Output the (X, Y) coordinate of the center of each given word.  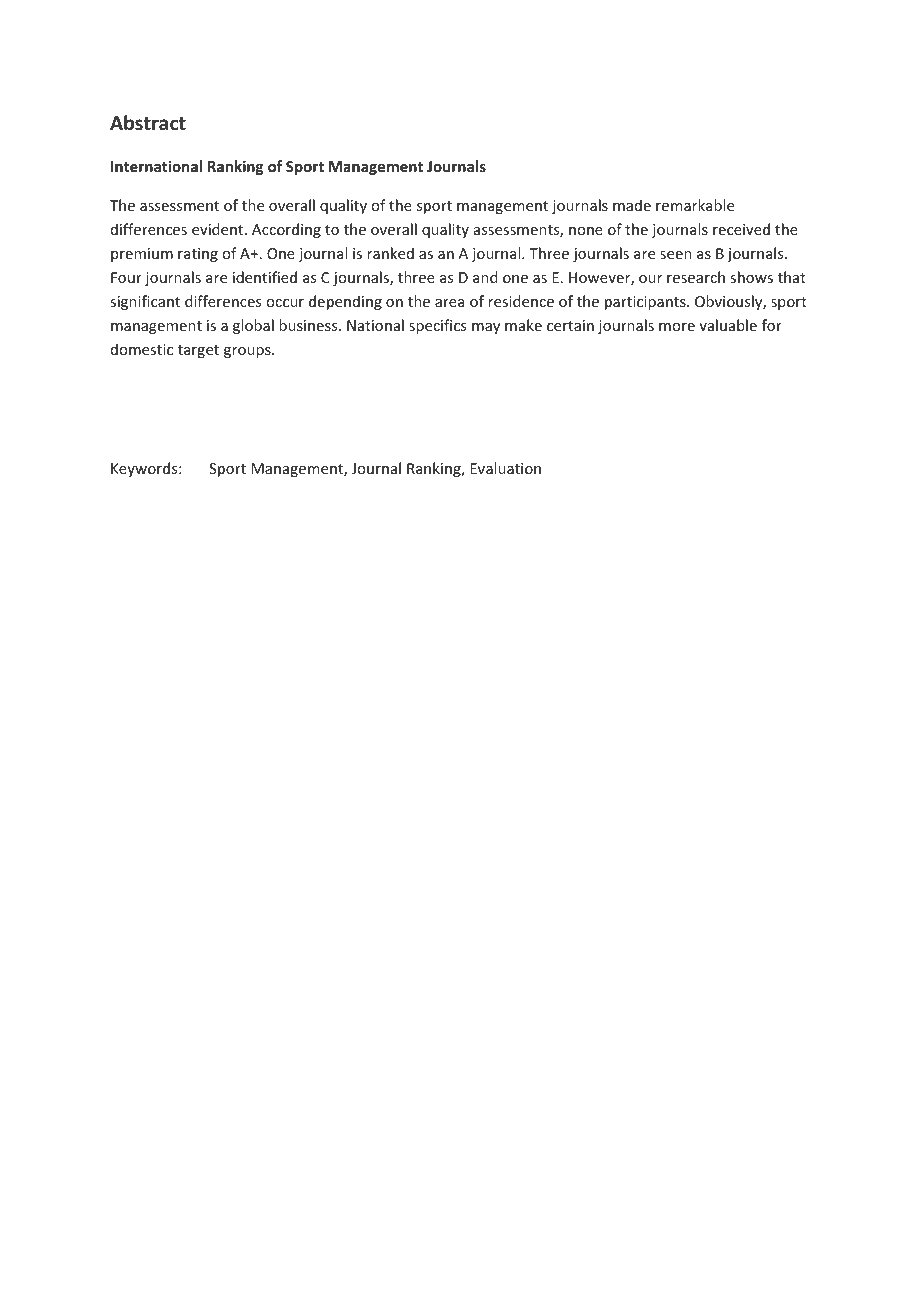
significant (145, 302)
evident (219, 229)
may (486, 328)
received (741, 229)
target (198, 351)
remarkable (695, 205)
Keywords (145, 469)
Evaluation (505, 468)
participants (646, 303)
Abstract (148, 123)
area (449, 303)
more (677, 327)
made (632, 205)
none (586, 231)
